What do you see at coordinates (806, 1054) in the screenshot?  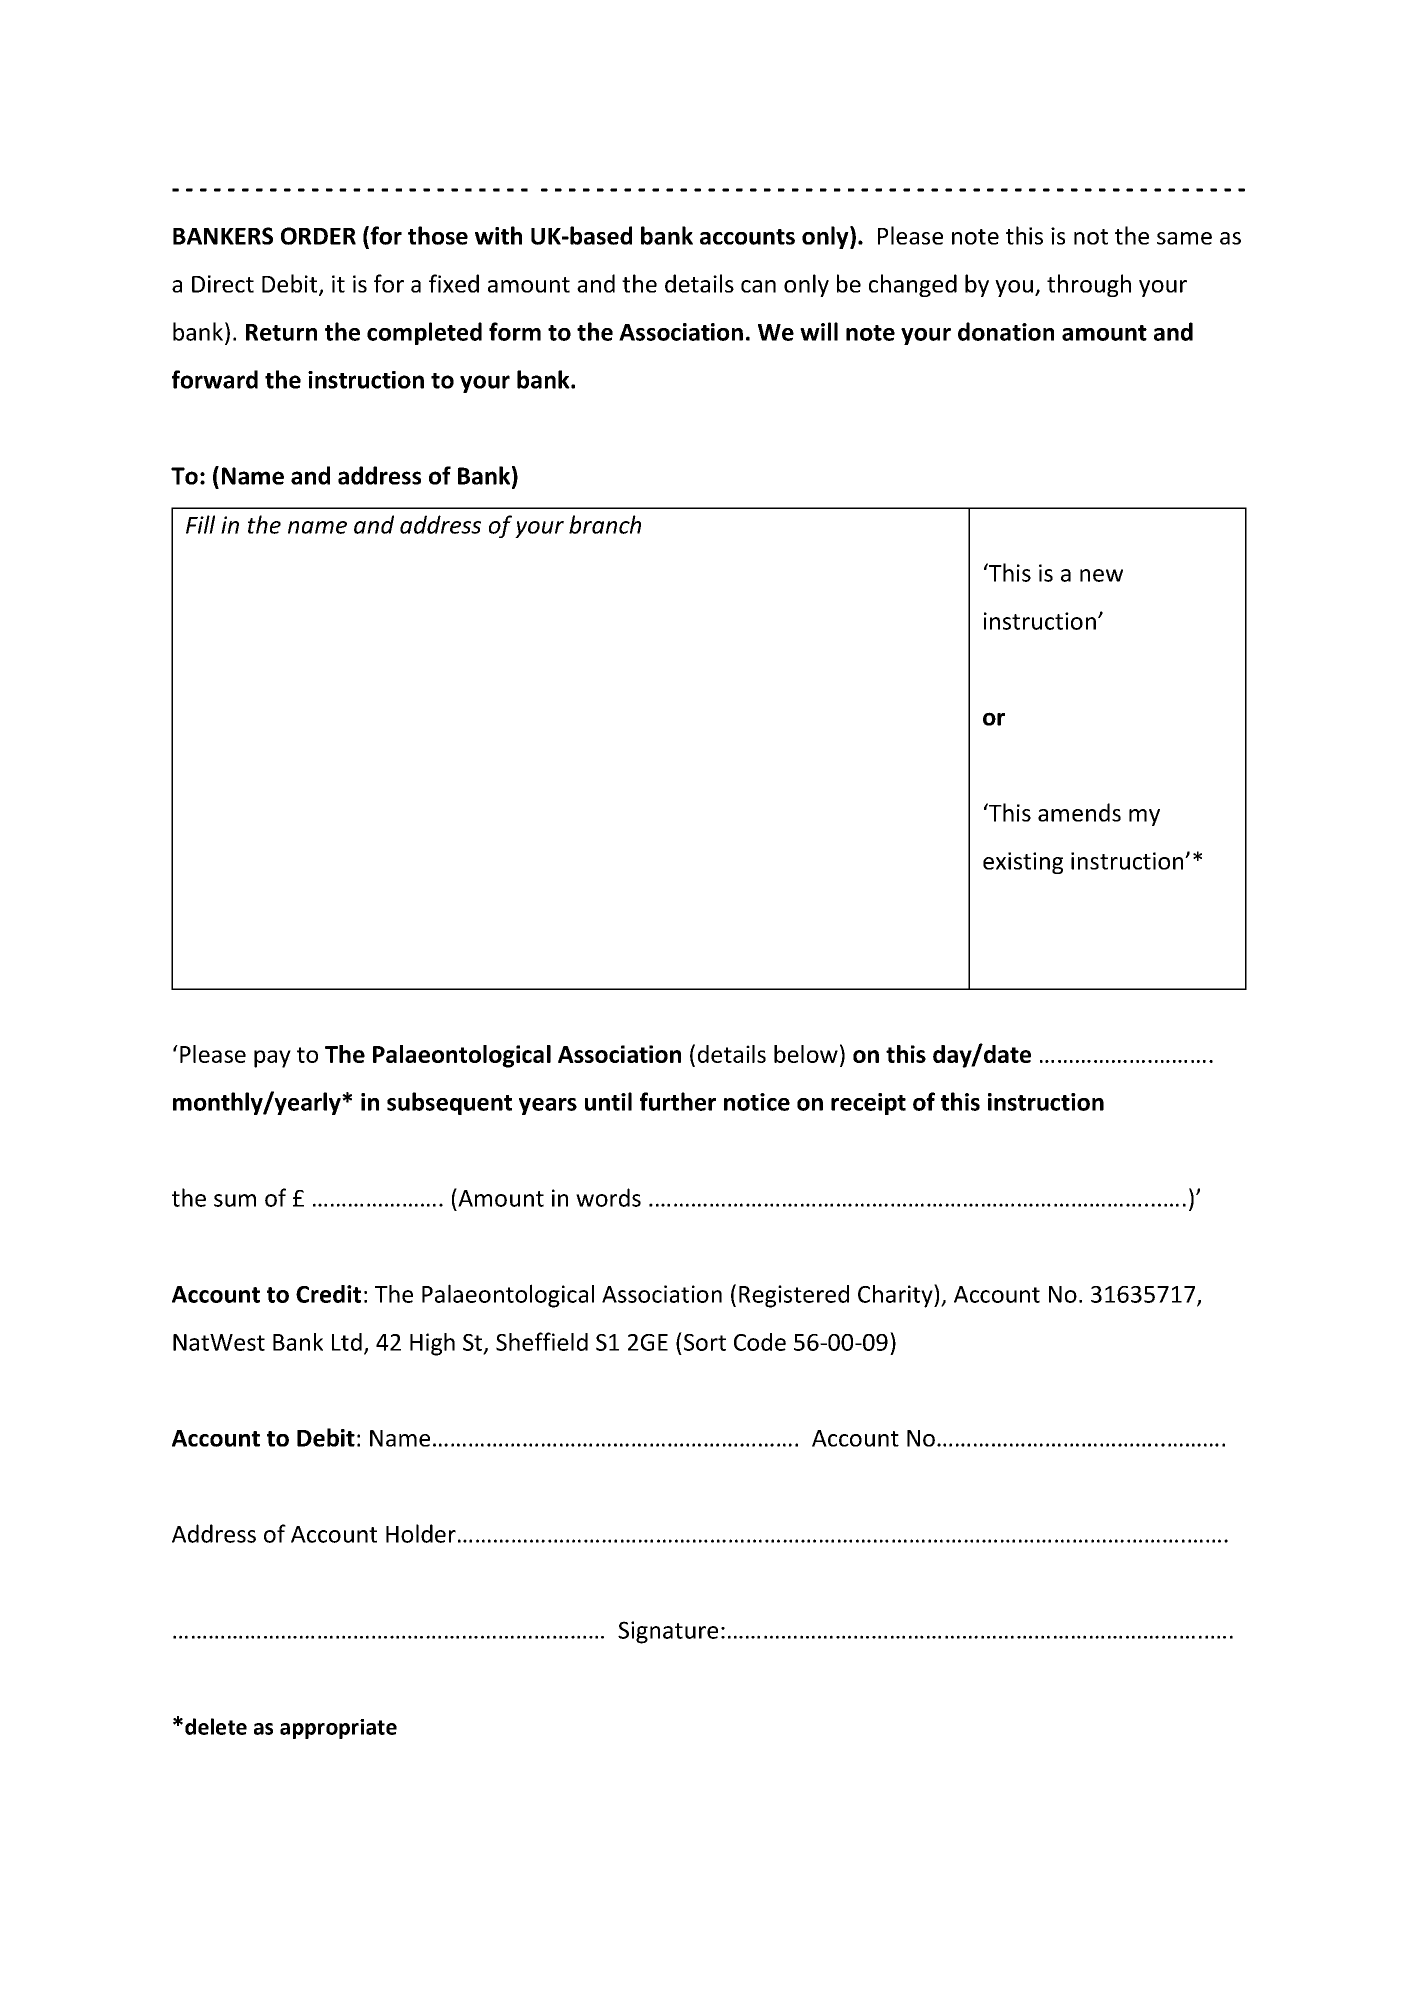 I see `below` at bounding box center [806, 1054].
